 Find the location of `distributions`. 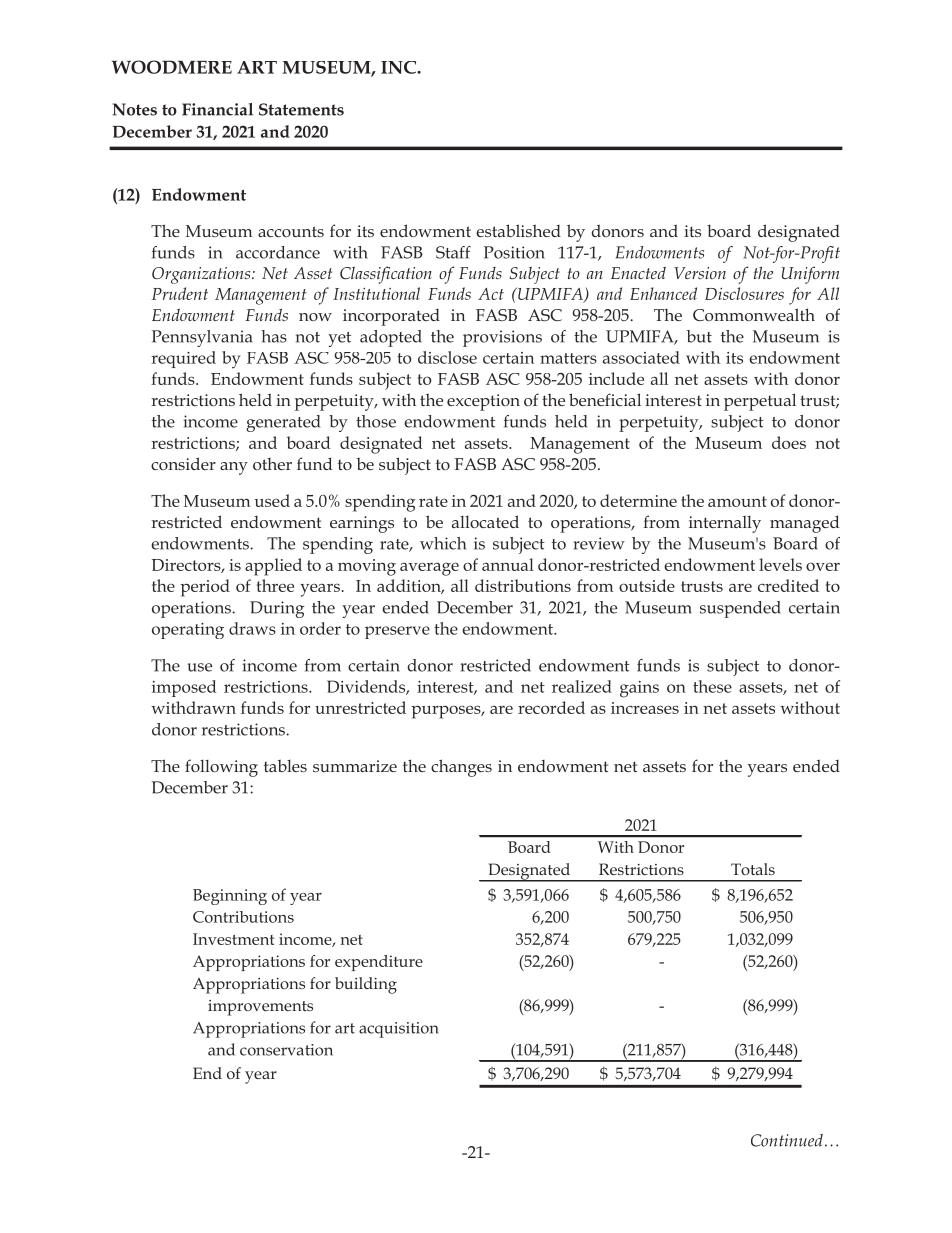

distributions is located at coordinates (523, 585).
